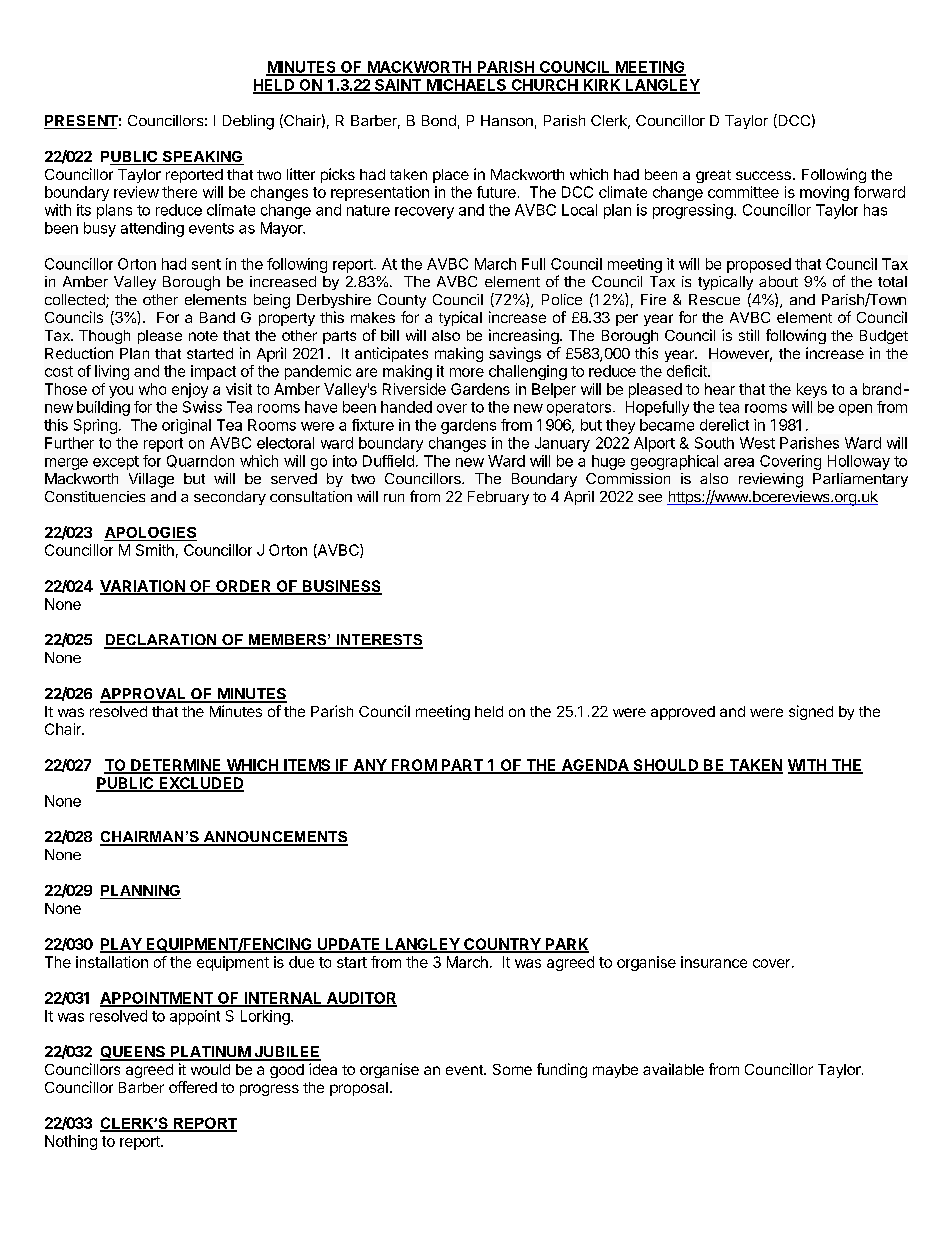 The height and width of the page is (1233, 952). Describe the element at coordinates (193, 1087) in the page. I see `offered` at that location.
